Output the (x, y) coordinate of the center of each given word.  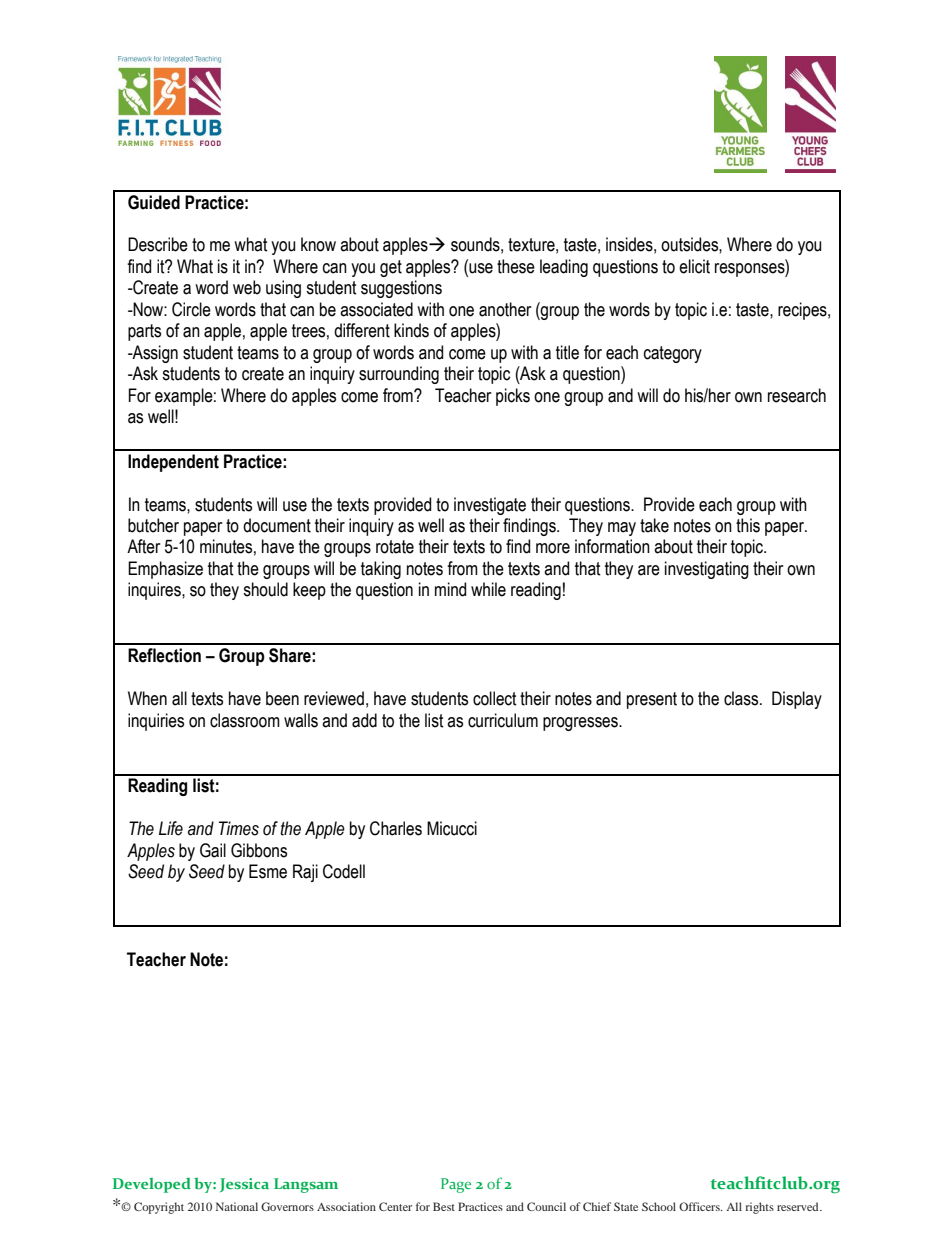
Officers (700, 1206)
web (247, 287)
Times (239, 828)
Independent (173, 463)
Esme (268, 871)
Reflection (164, 655)
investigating (707, 570)
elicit (694, 266)
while (488, 589)
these (516, 266)
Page (456, 1185)
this (748, 525)
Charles (396, 828)
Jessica (244, 1185)
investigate (490, 506)
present (652, 700)
